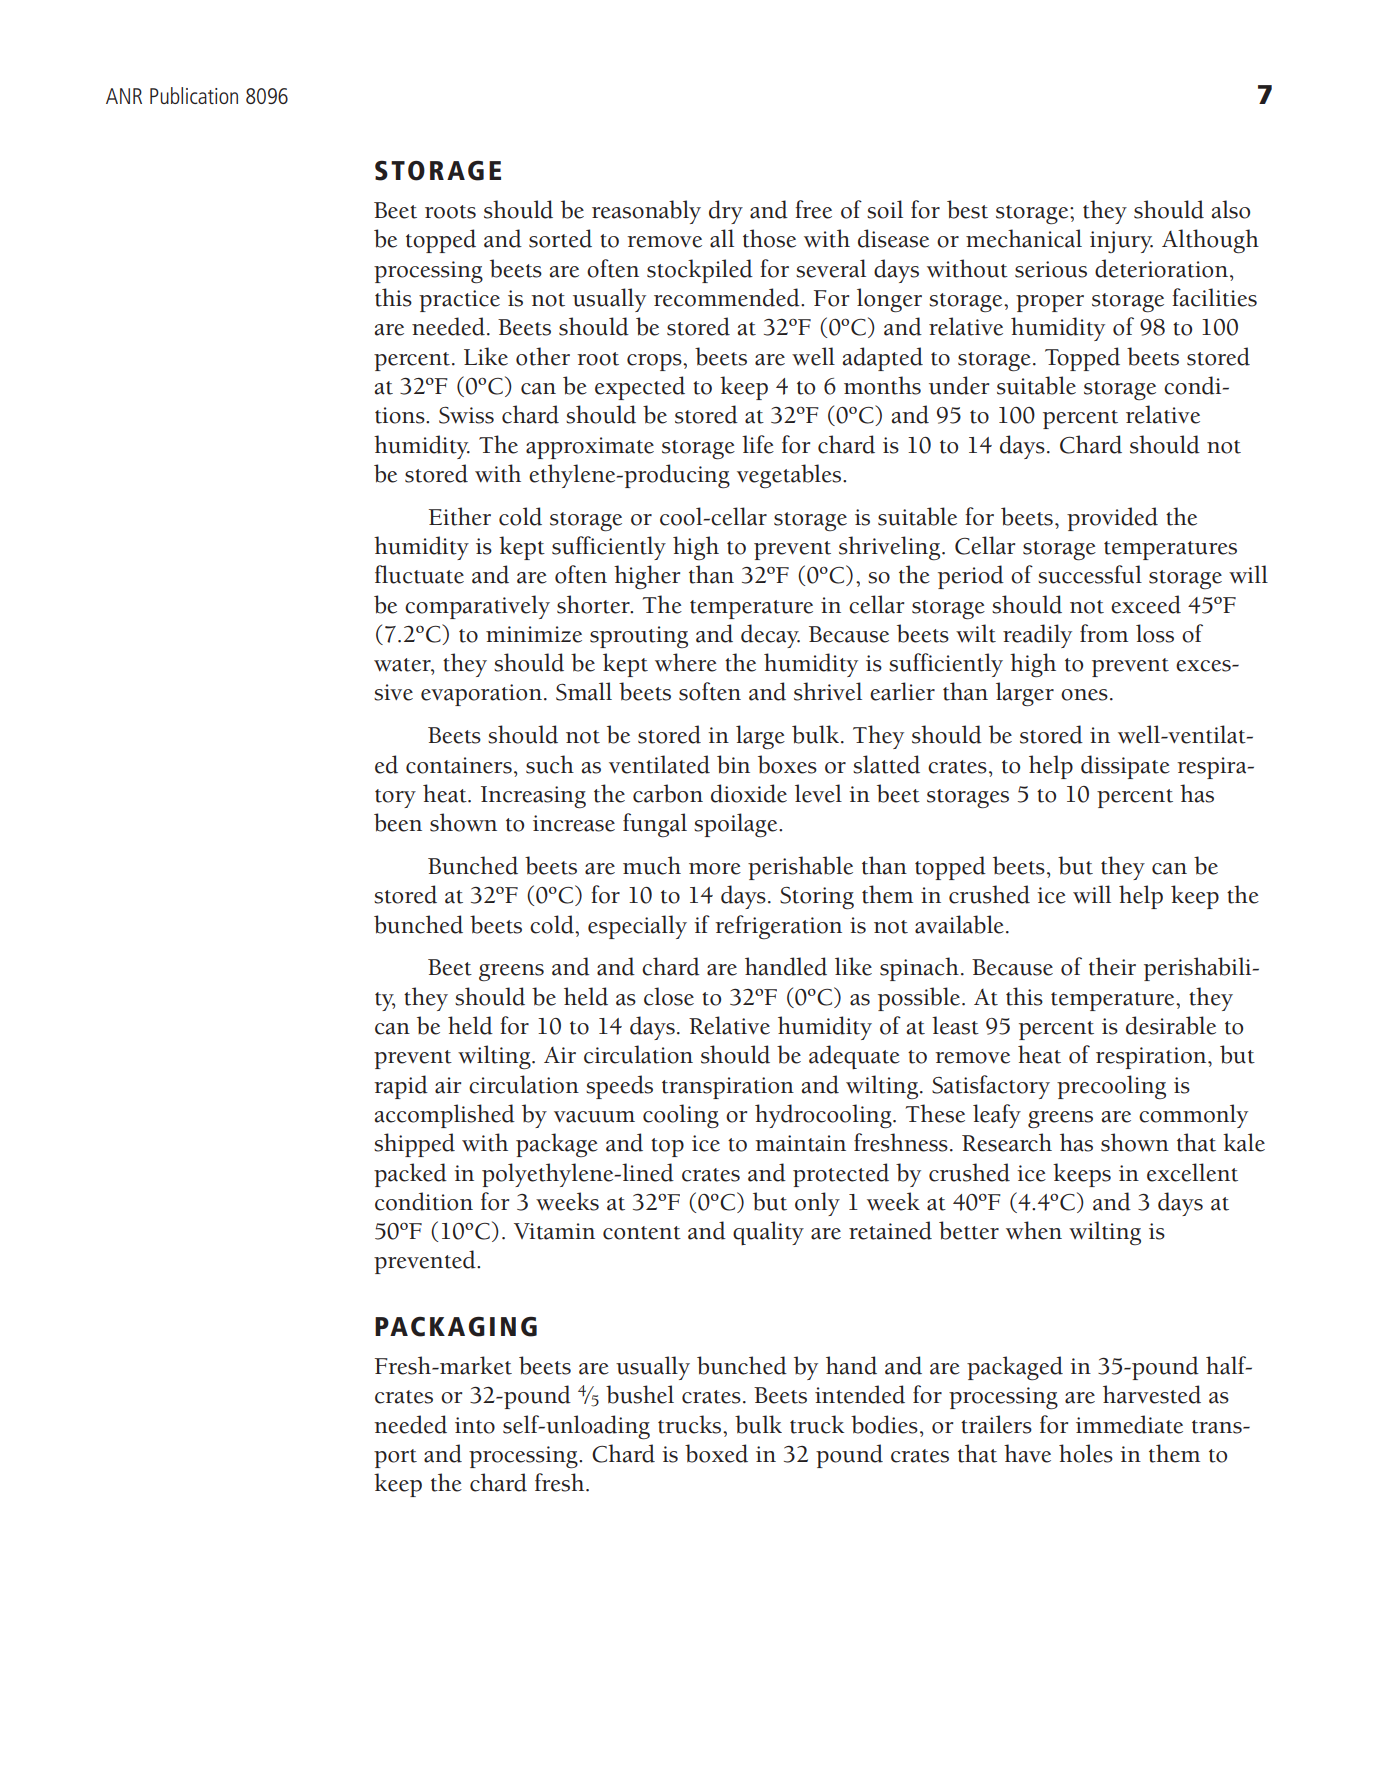 The width and height of the document is (1379, 1785). I want to click on into, so click(475, 1425).
